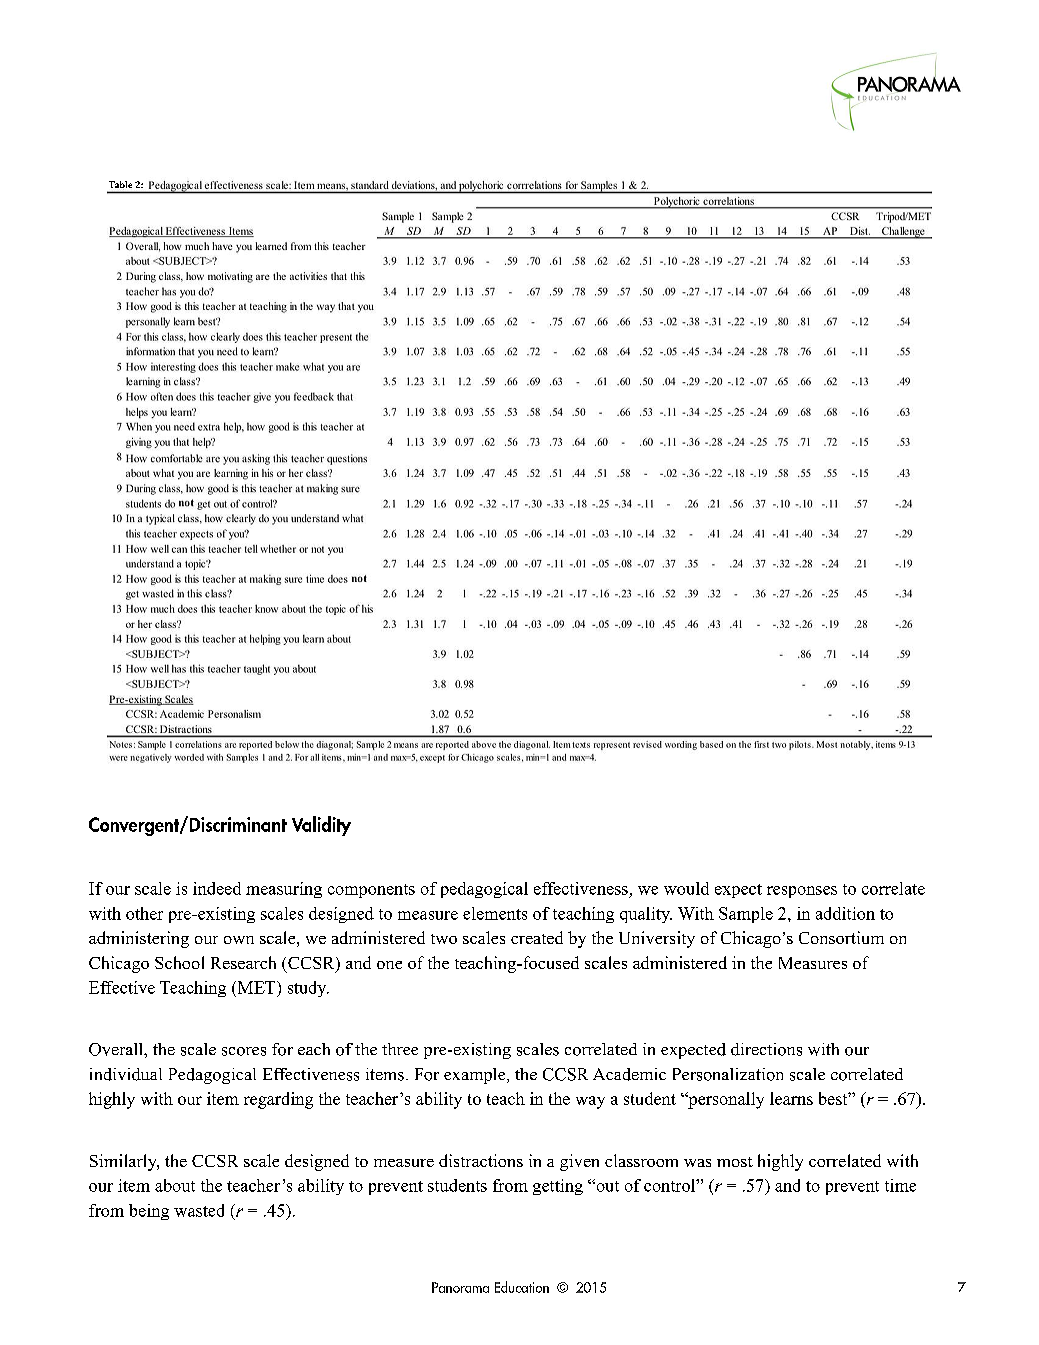 This screenshot has width=1039, height=1345. I want to click on wasted, so click(199, 1210).
